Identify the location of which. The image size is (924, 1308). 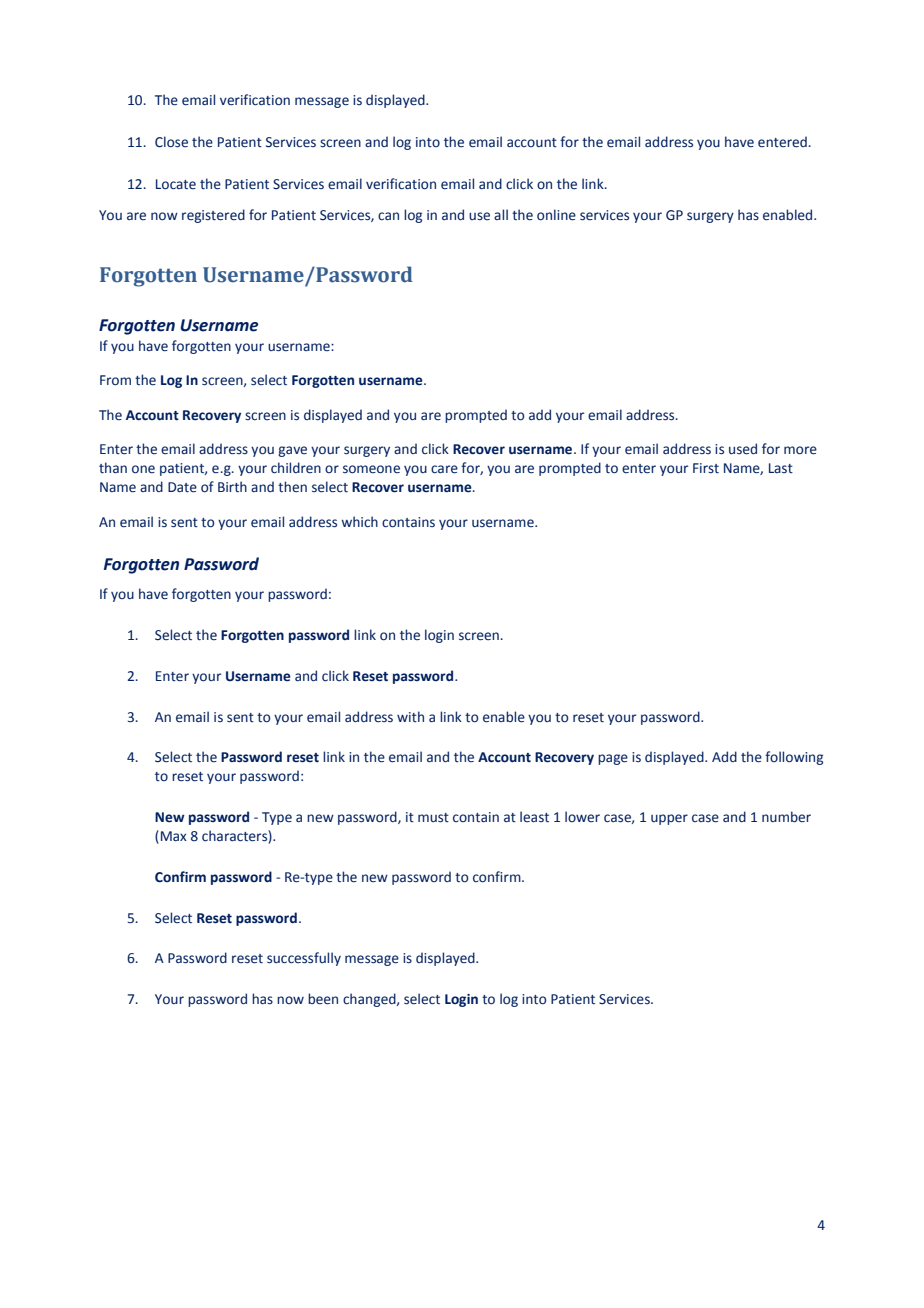
(359, 521).
